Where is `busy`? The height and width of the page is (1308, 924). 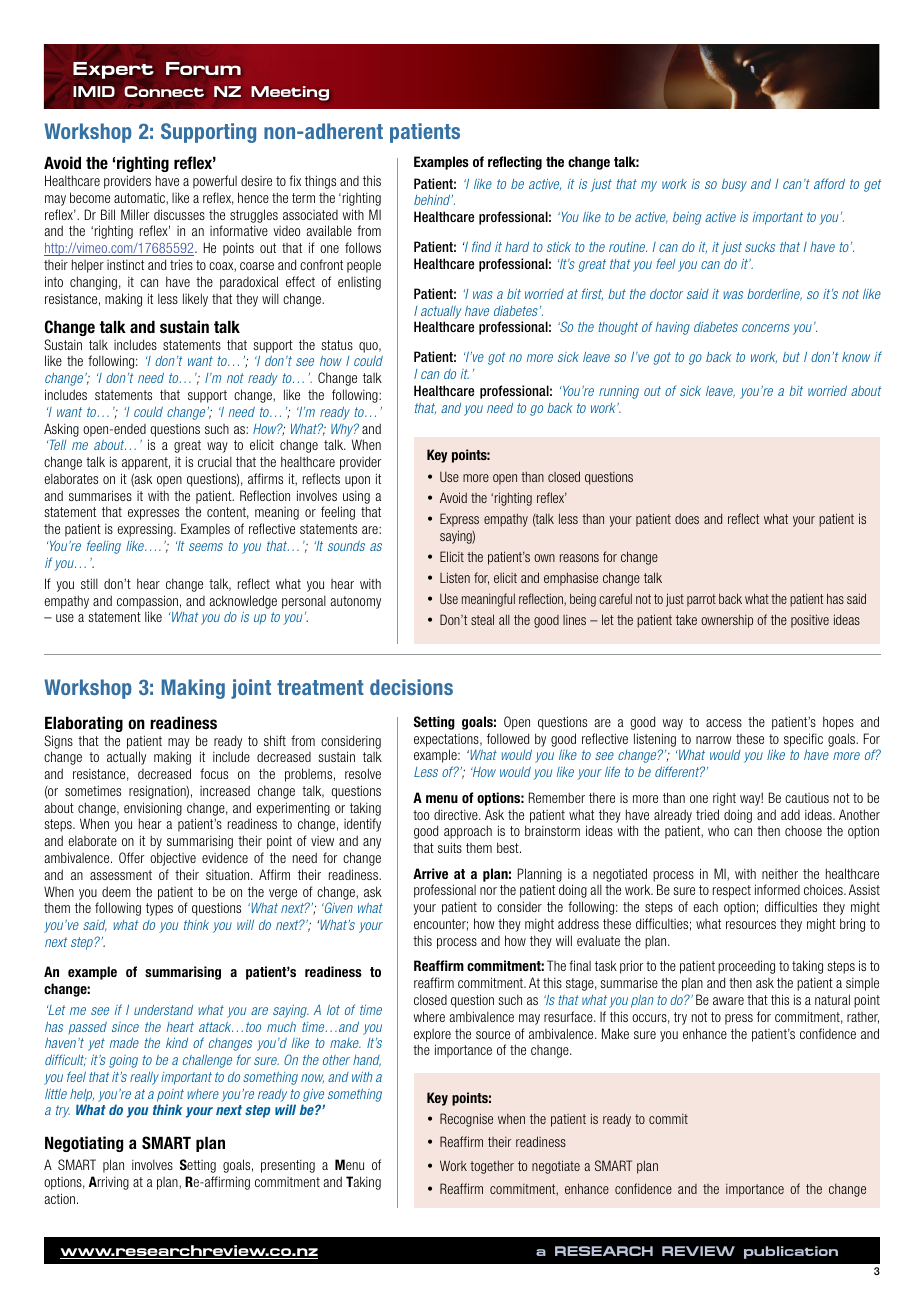 busy is located at coordinates (734, 185).
